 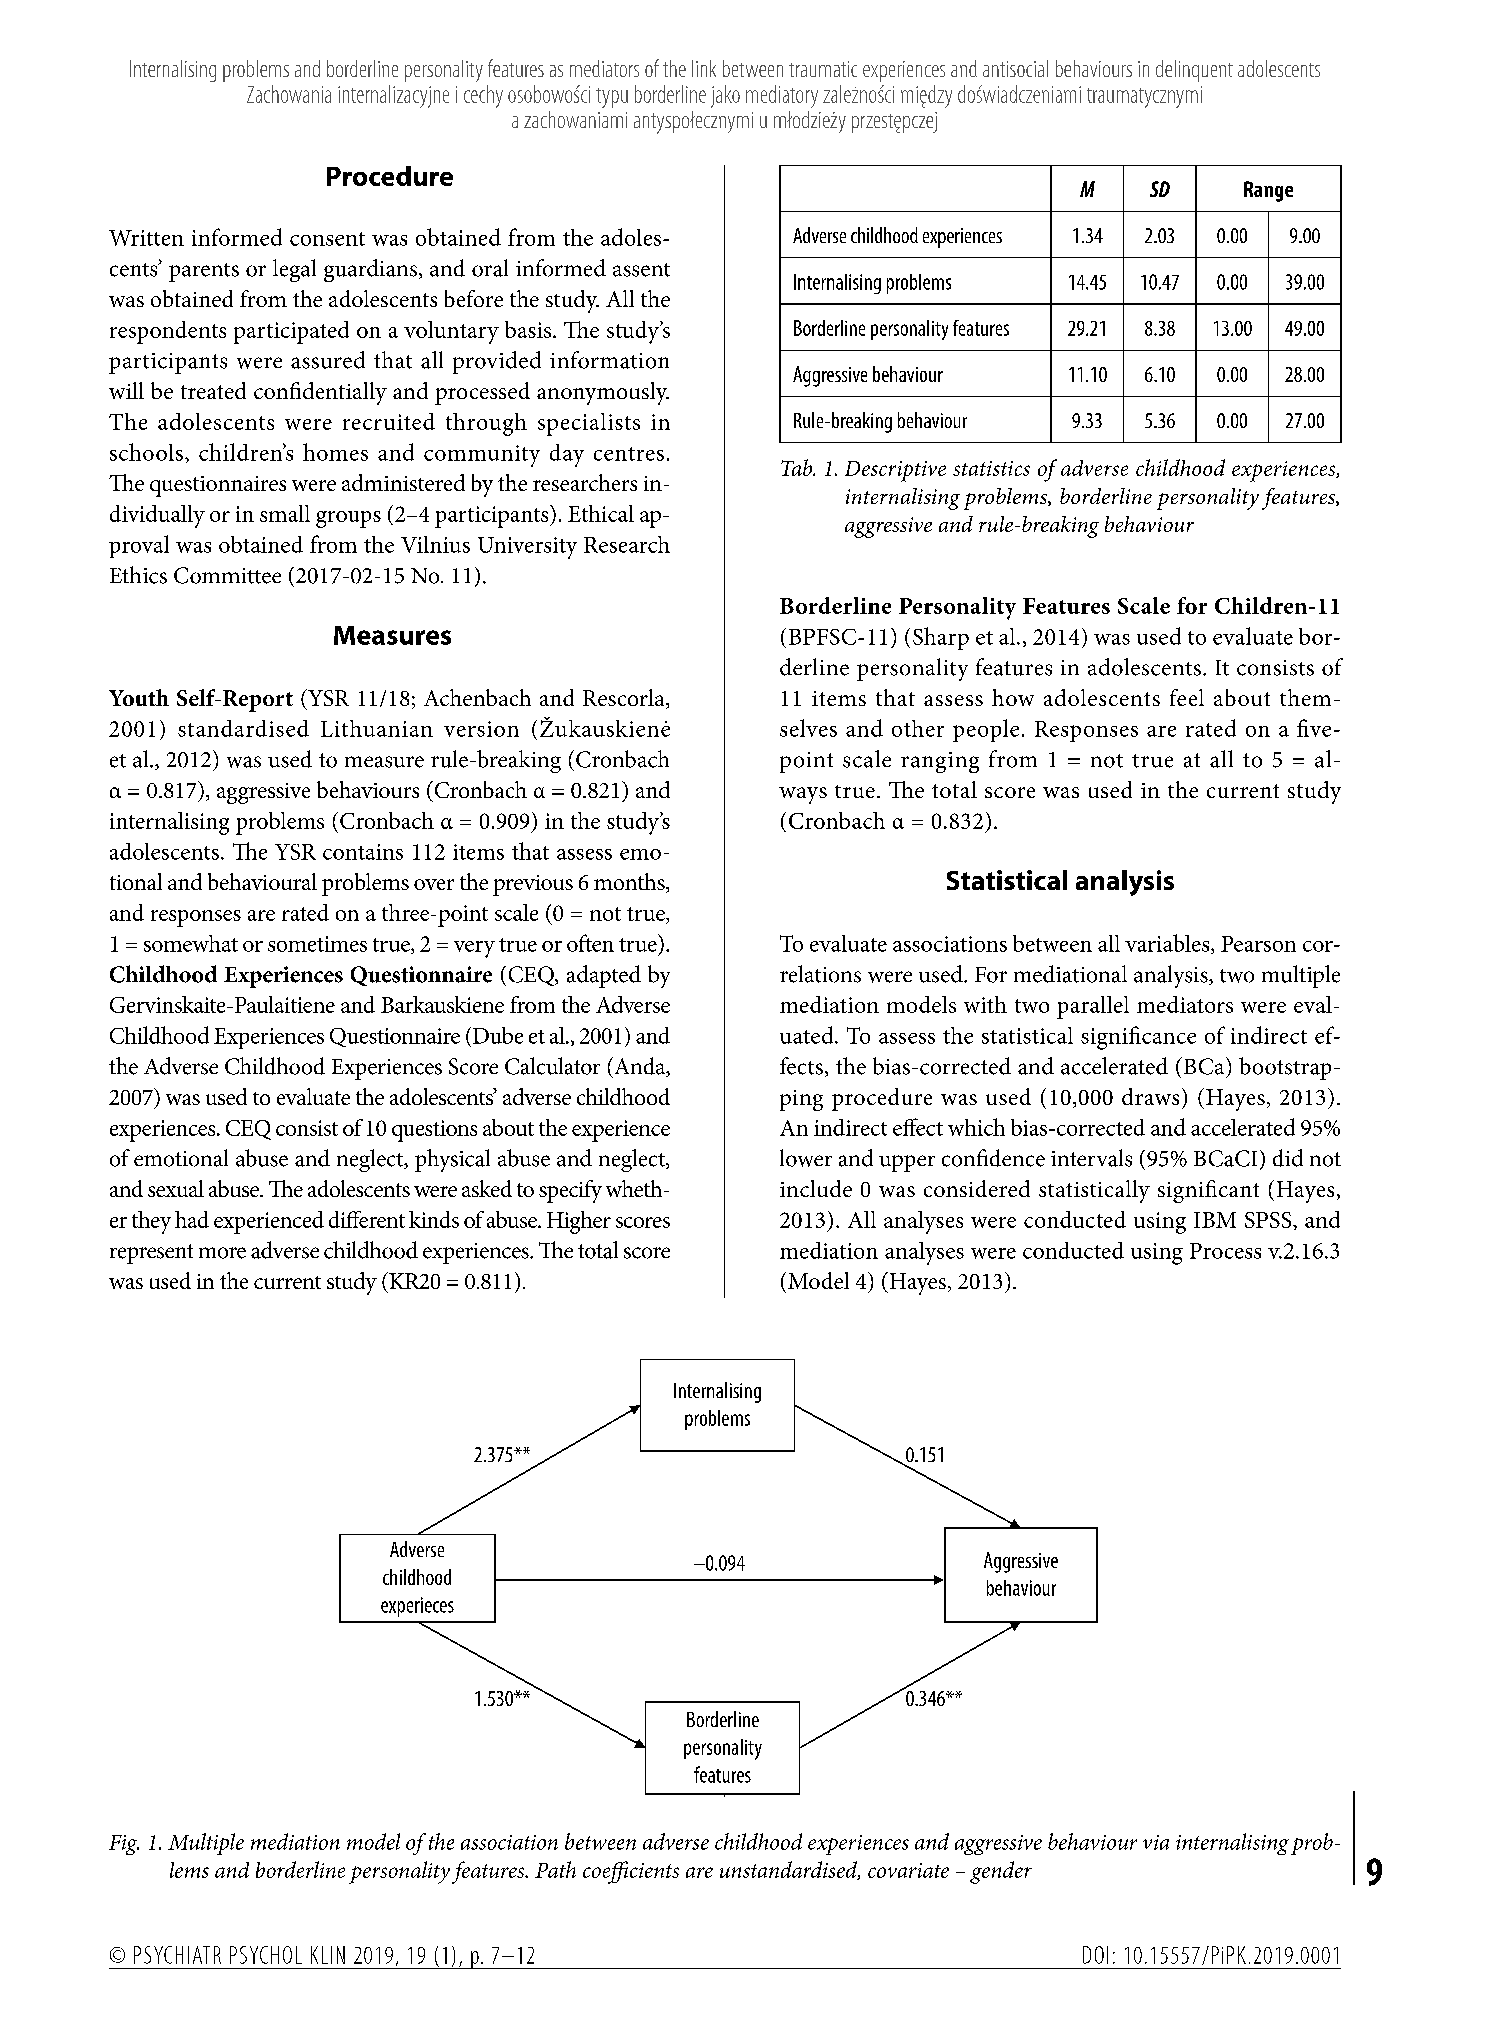 What do you see at coordinates (1194, 71) in the screenshot?
I see `delinquent` at bounding box center [1194, 71].
